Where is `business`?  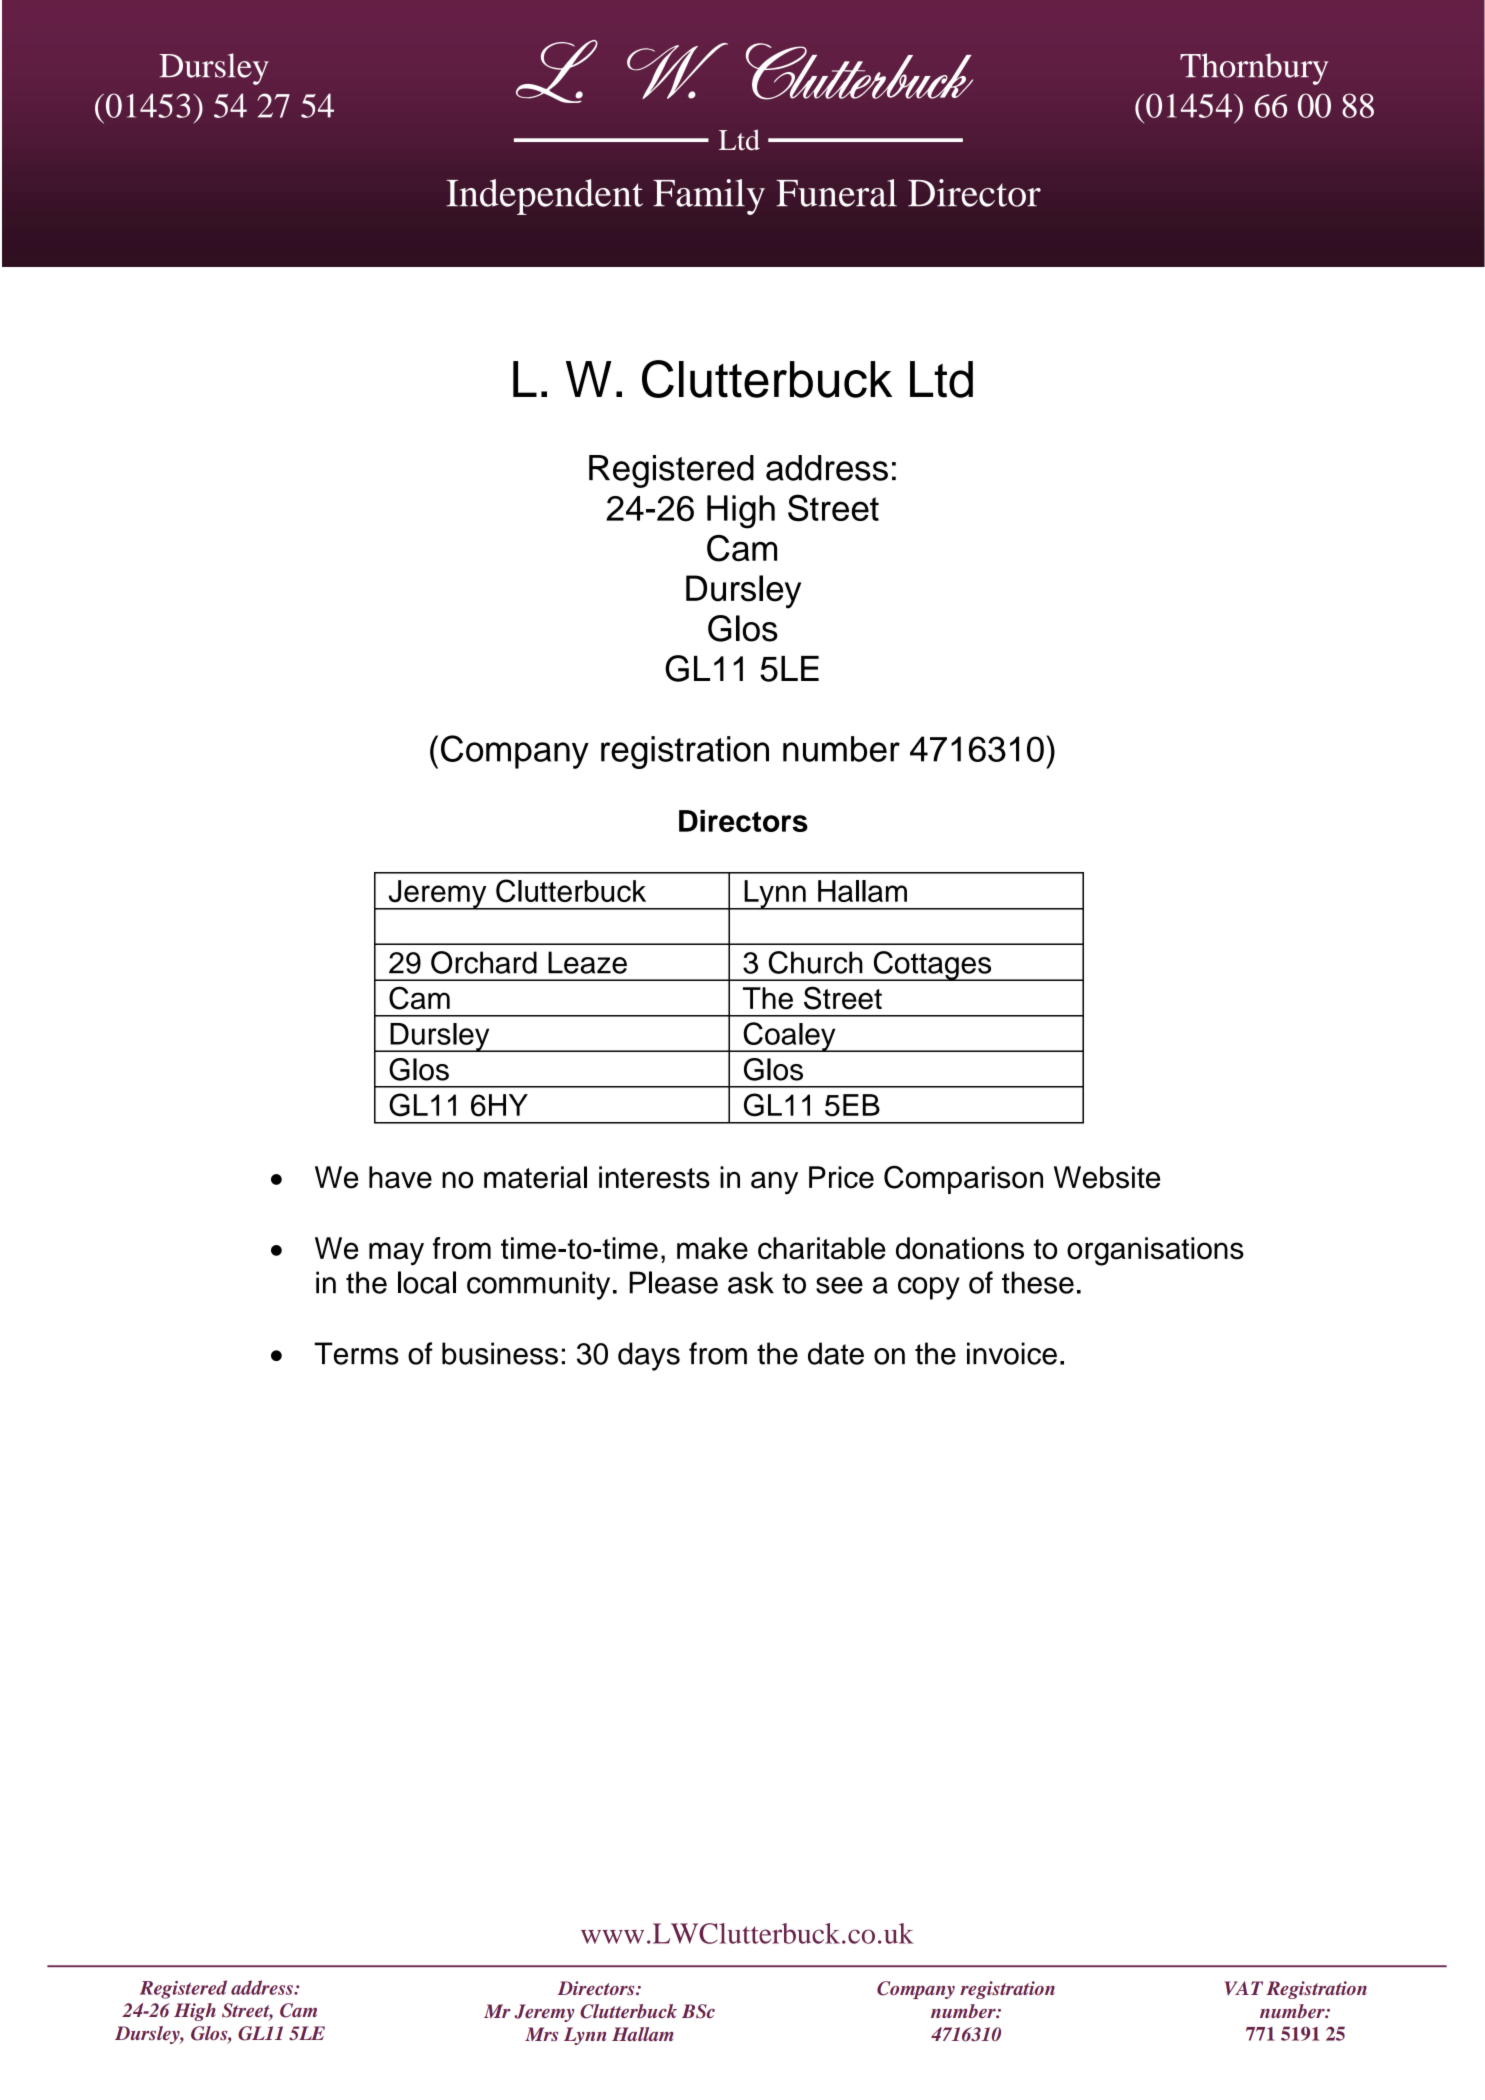
business is located at coordinates (500, 1353).
